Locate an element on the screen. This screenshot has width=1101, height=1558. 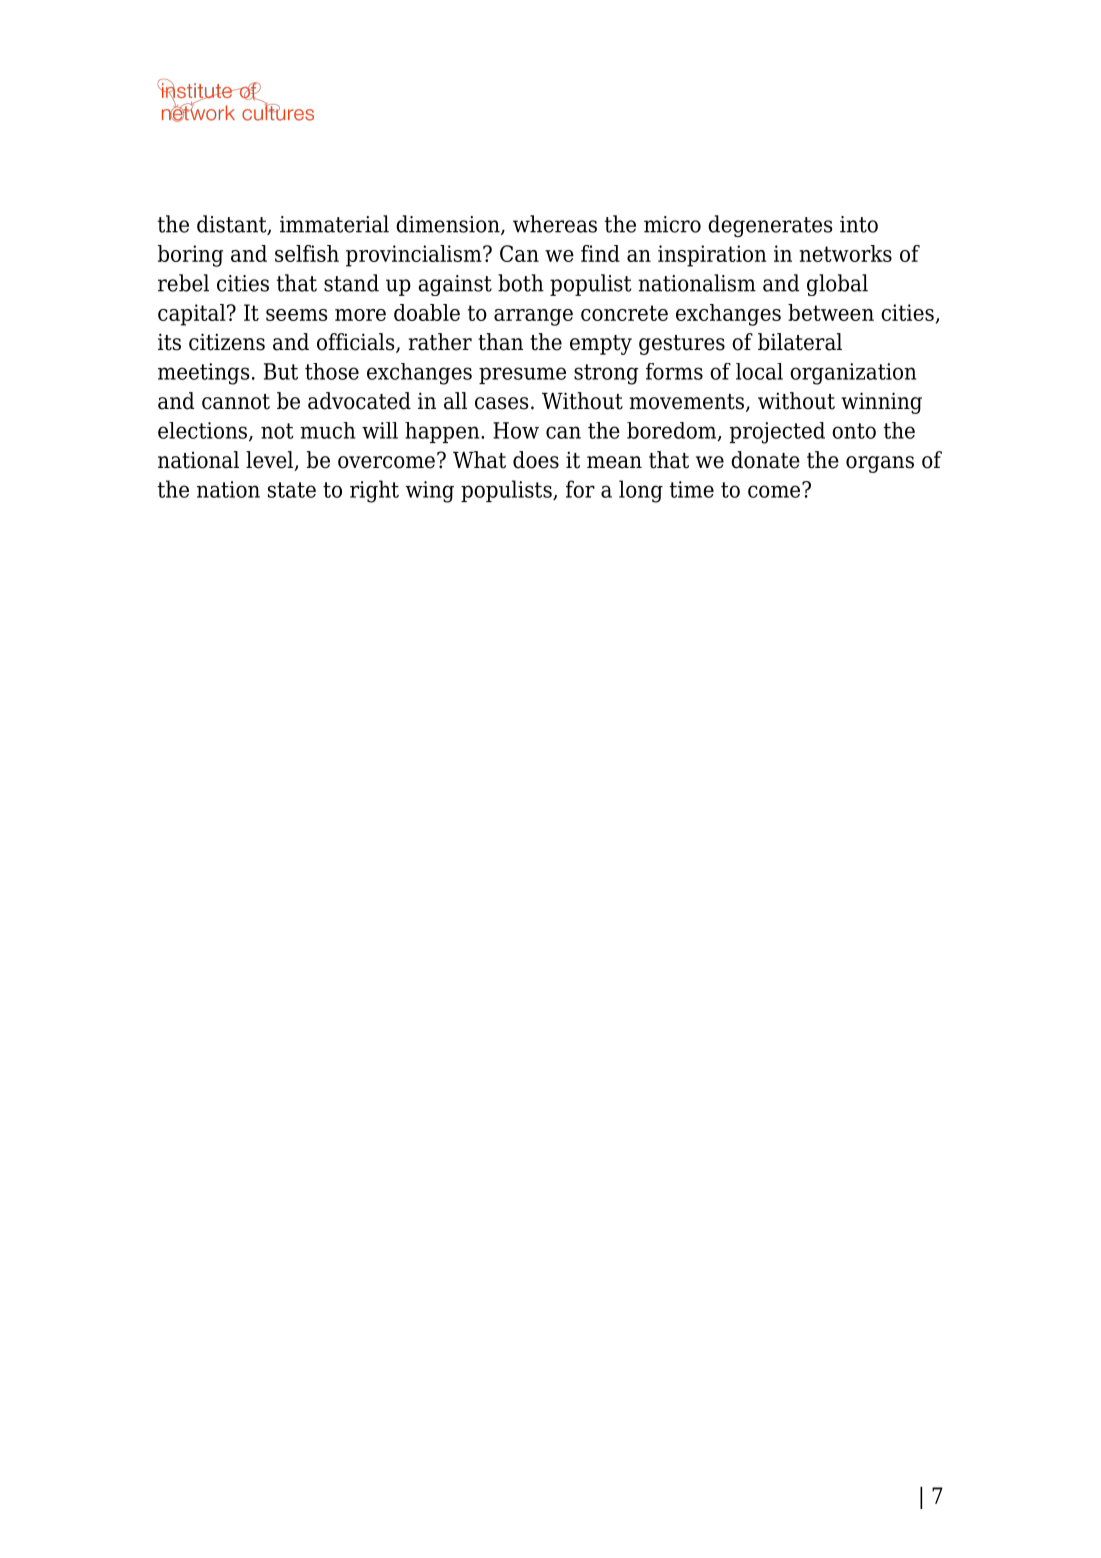
degenerates is located at coordinates (770, 226).
